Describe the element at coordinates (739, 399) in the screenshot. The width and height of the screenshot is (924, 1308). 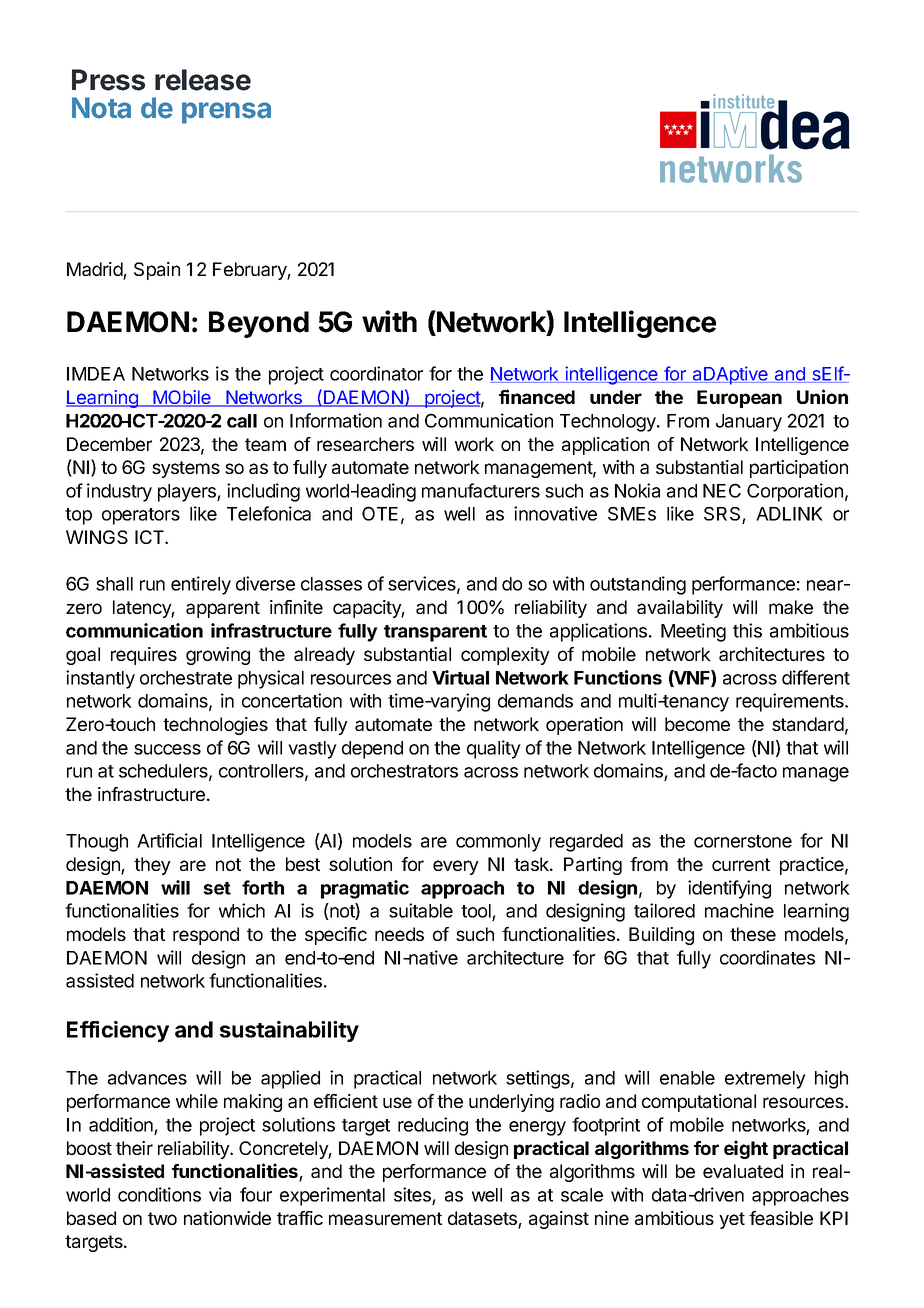
I see `European` at that location.
